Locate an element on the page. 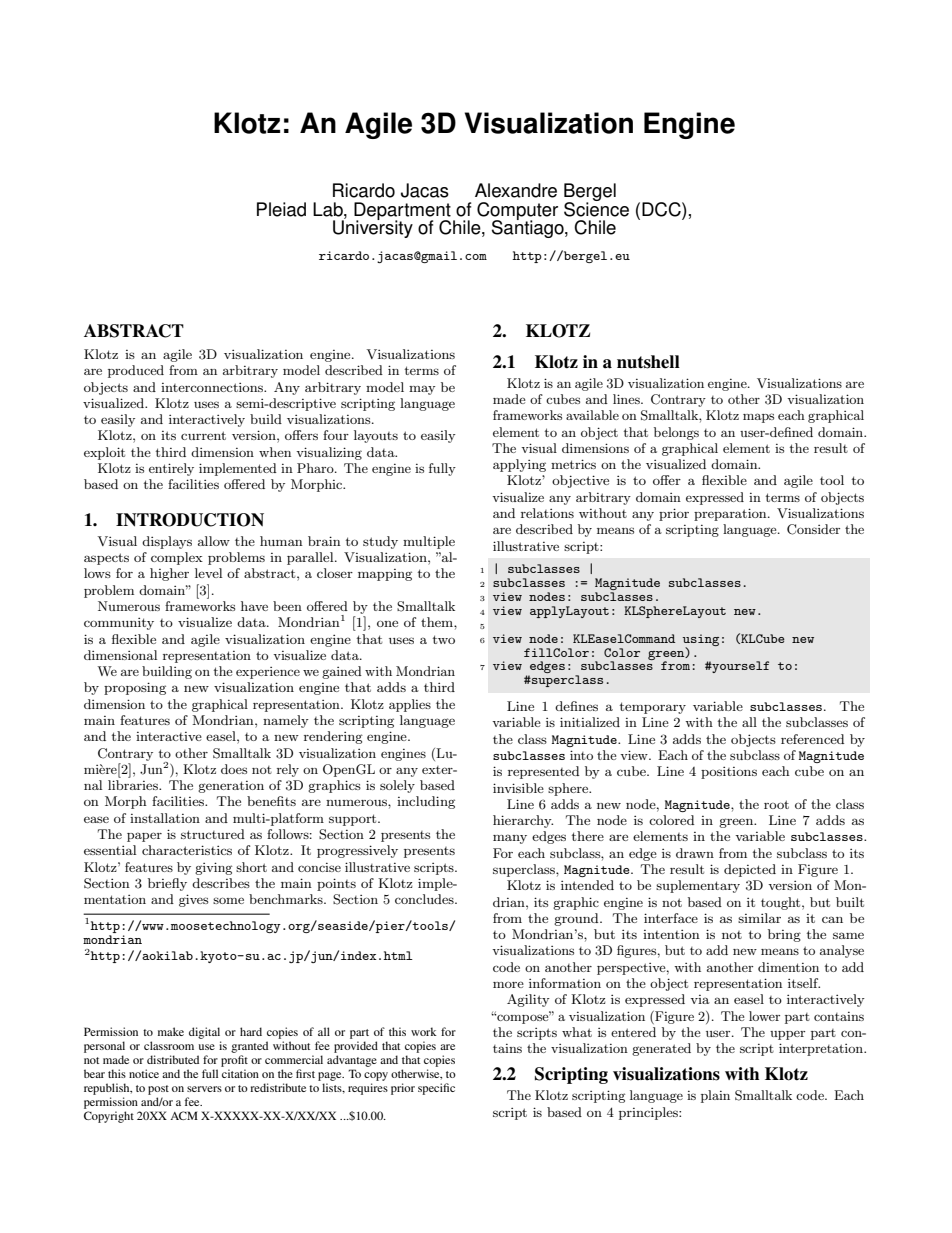  Computer is located at coordinates (517, 212).
